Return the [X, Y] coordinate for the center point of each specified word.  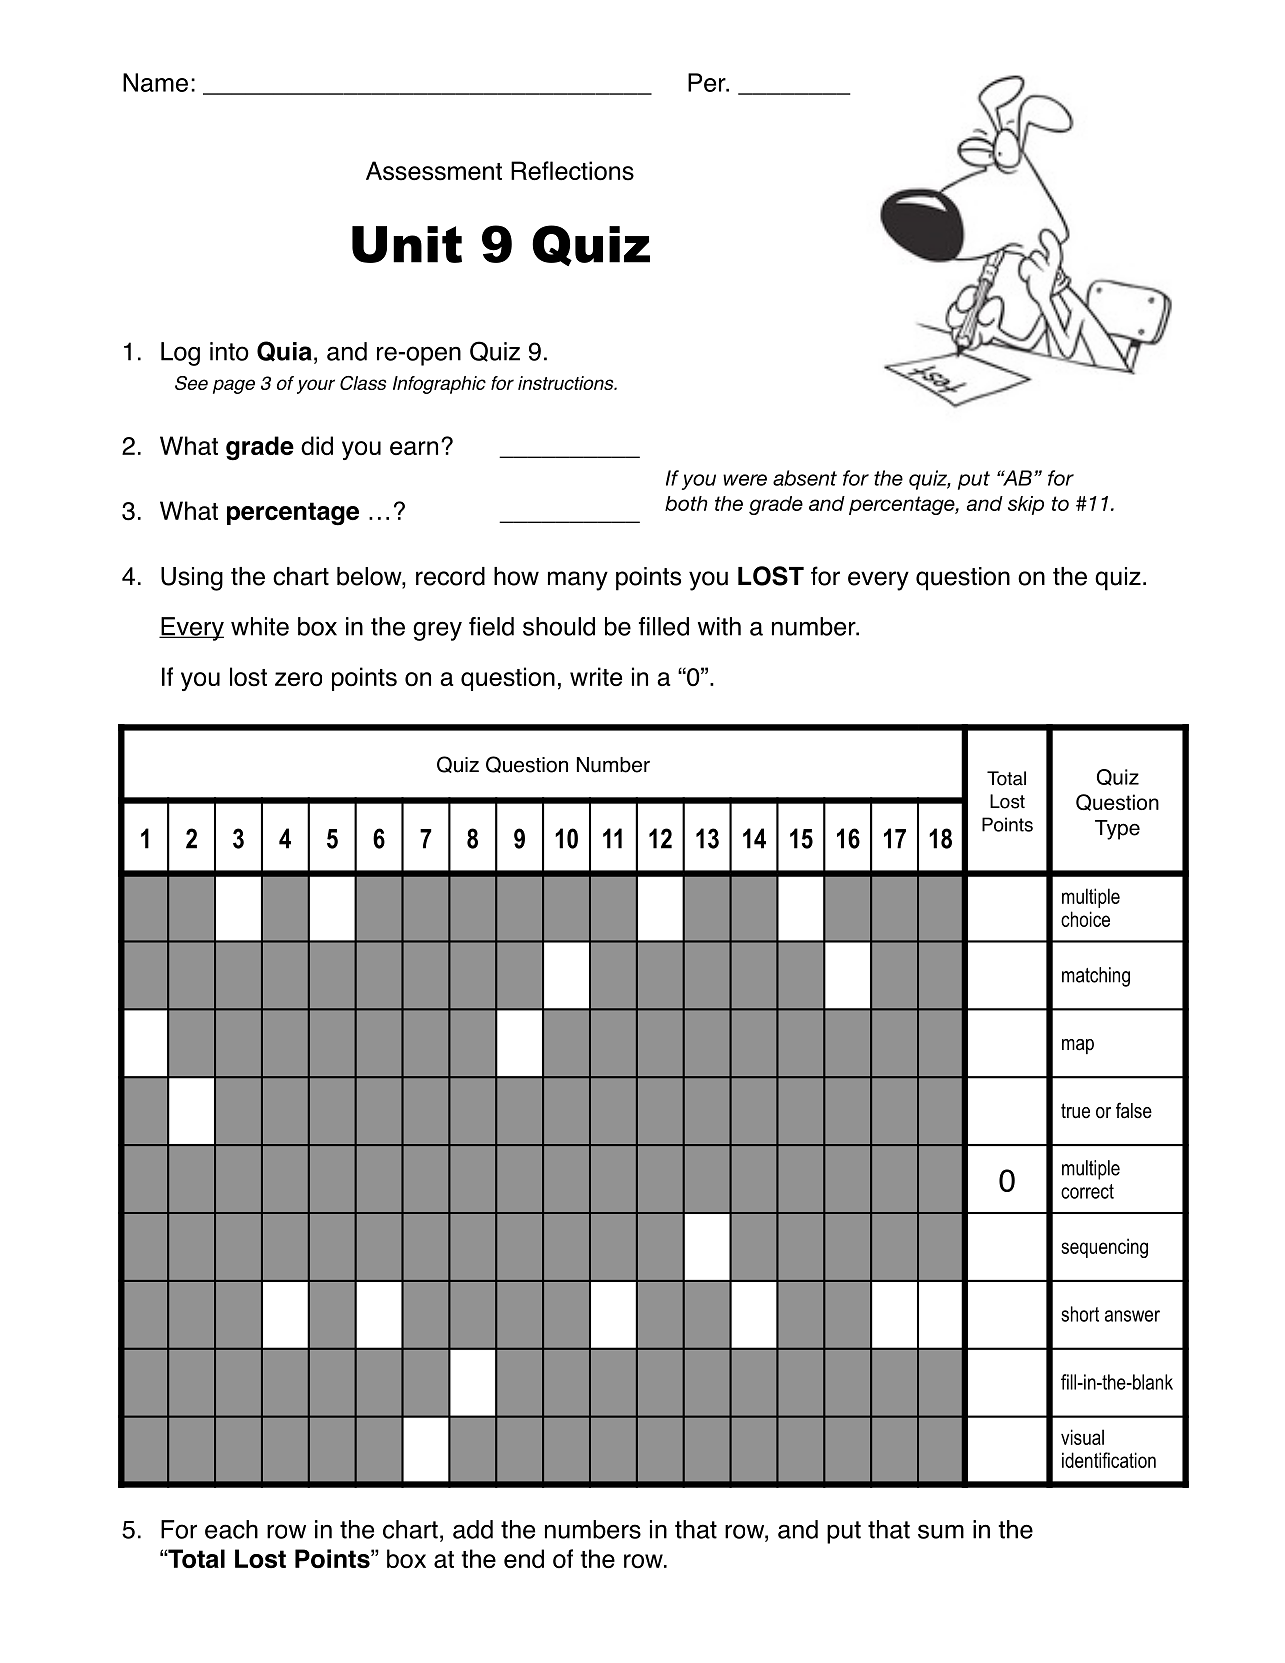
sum [941, 1531]
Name [155, 82]
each [231, 1529]
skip [1026, 505]
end [524, 1559]
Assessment [434, 171]
